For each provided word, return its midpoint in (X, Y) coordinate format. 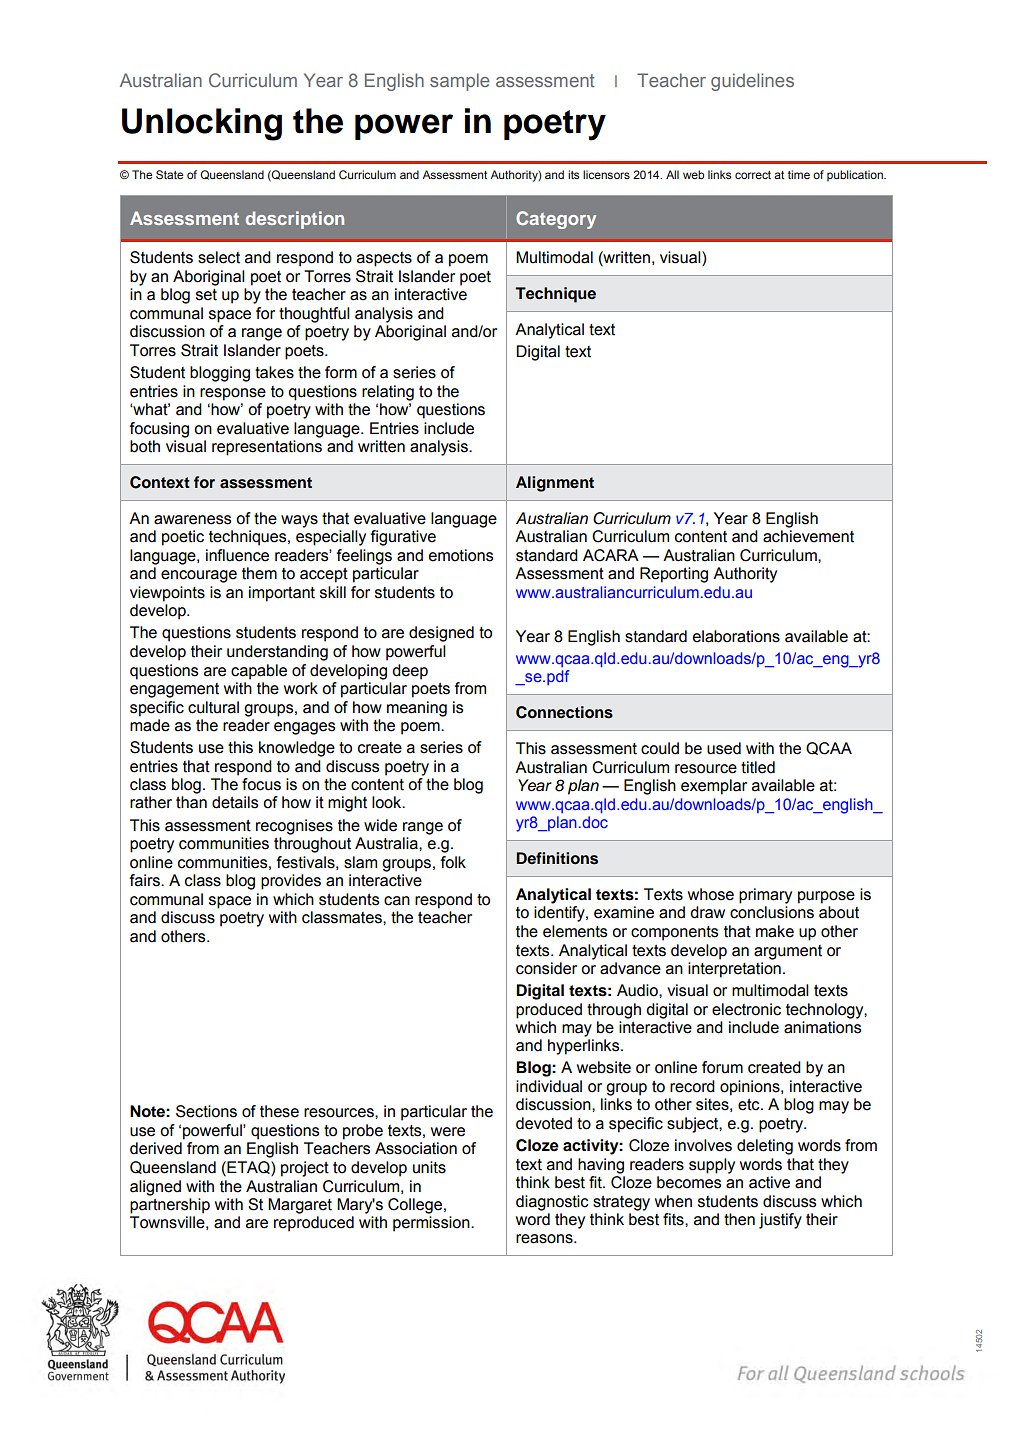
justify (780, 1221)
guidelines (752, 82)
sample (459, 82)
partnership (170, 1206)
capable (259, 672)
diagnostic (552, 1203)
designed (441, 634)
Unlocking (202, 124)
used (724, 748)
